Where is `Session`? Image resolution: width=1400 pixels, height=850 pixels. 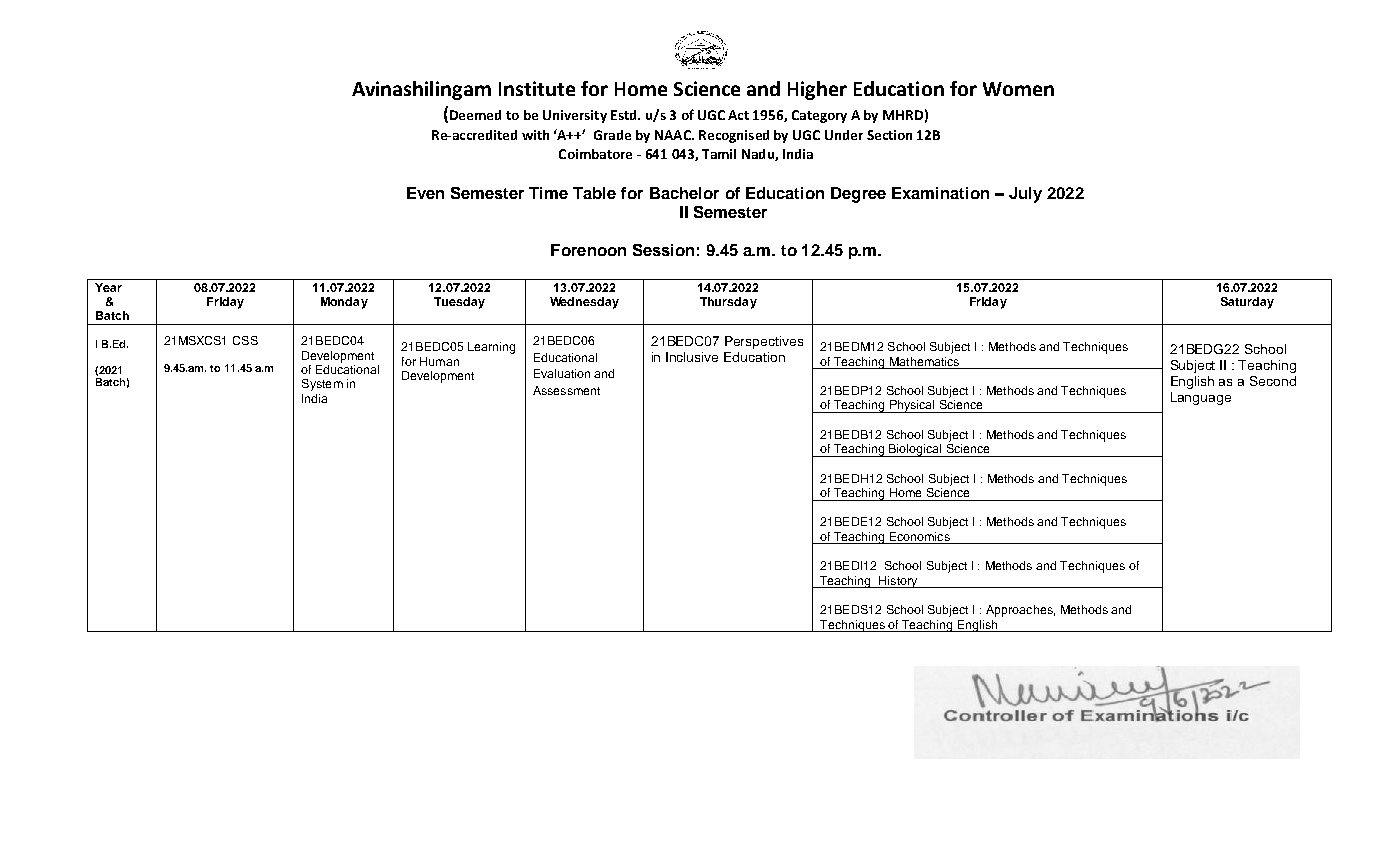 Session is located at coordinates (663, 250).
